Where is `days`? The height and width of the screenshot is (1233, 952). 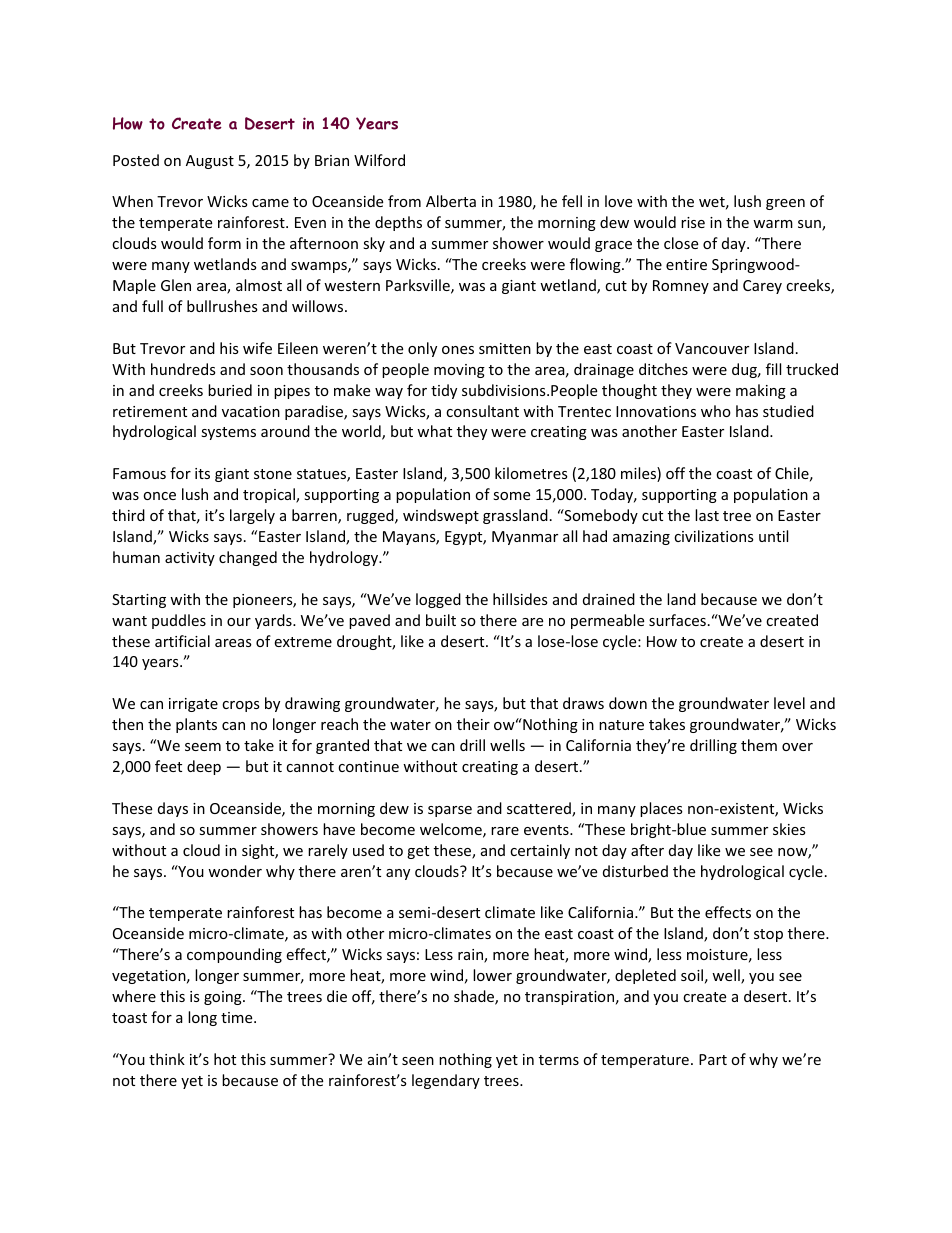 days is located at coordinates (173, 809).
